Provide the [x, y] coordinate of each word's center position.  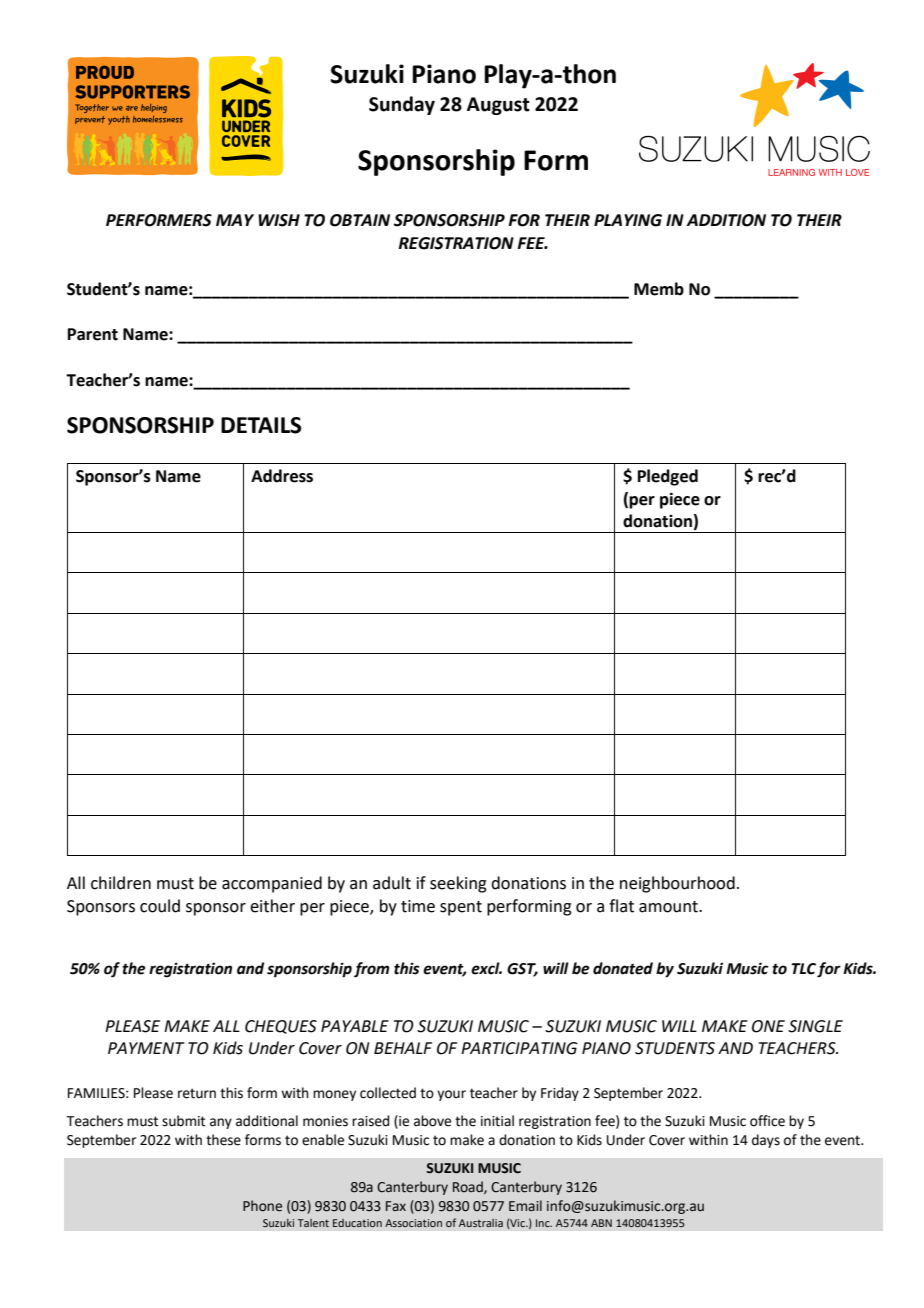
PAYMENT [146, 1048]
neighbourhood [677, 884]
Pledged [668, 477]
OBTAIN [360, 220]
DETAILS [261, 425]
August [498, 106]
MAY [235, 220]
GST [522, 970]
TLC [804, 969]
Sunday [402, 105]
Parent [93, 334]
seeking [458, 884]
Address [282, 476]
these [223, 1140]
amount [669, 907]
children [121, 883]
